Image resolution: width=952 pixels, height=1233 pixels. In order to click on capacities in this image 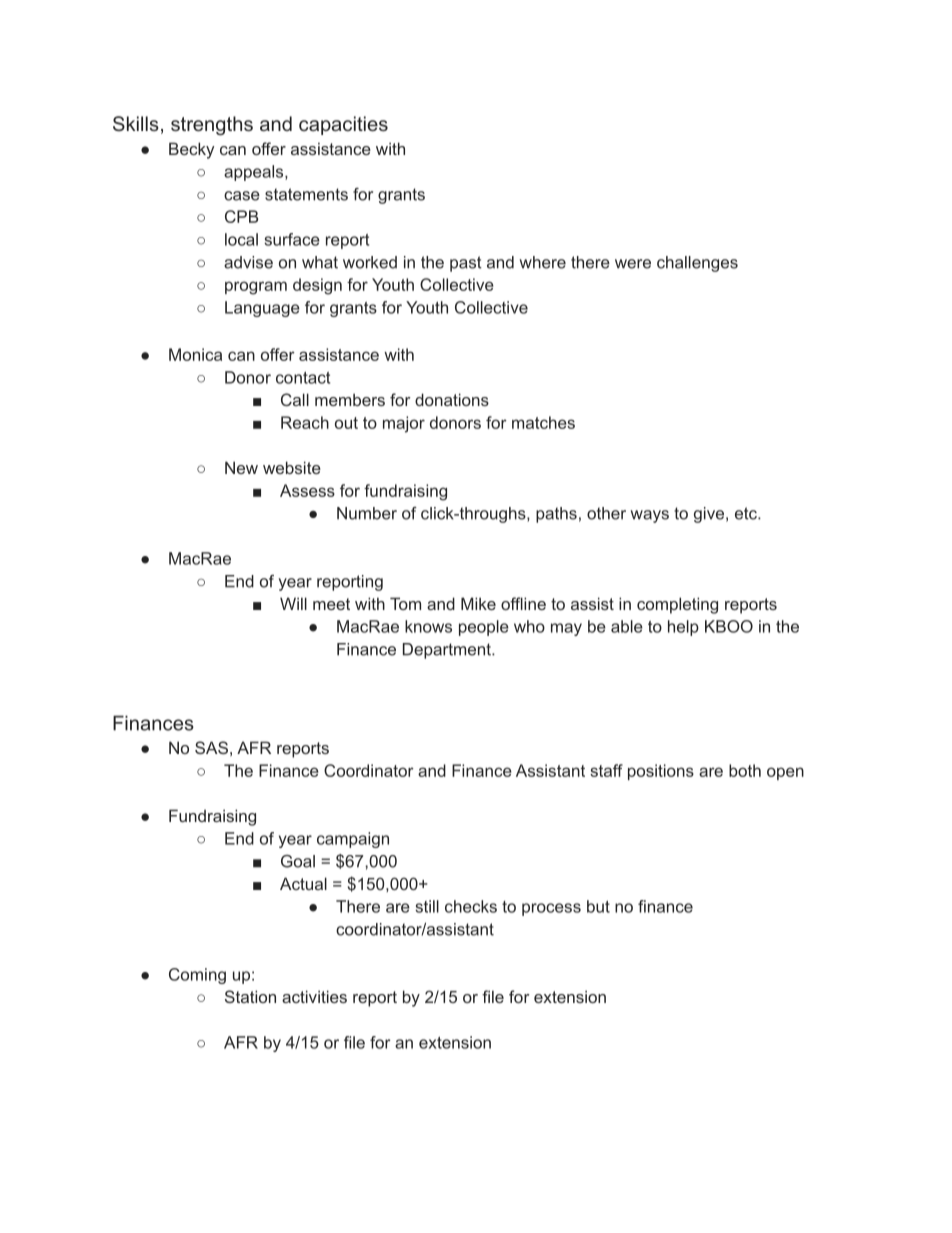, I will do `click(343, 125)`.
